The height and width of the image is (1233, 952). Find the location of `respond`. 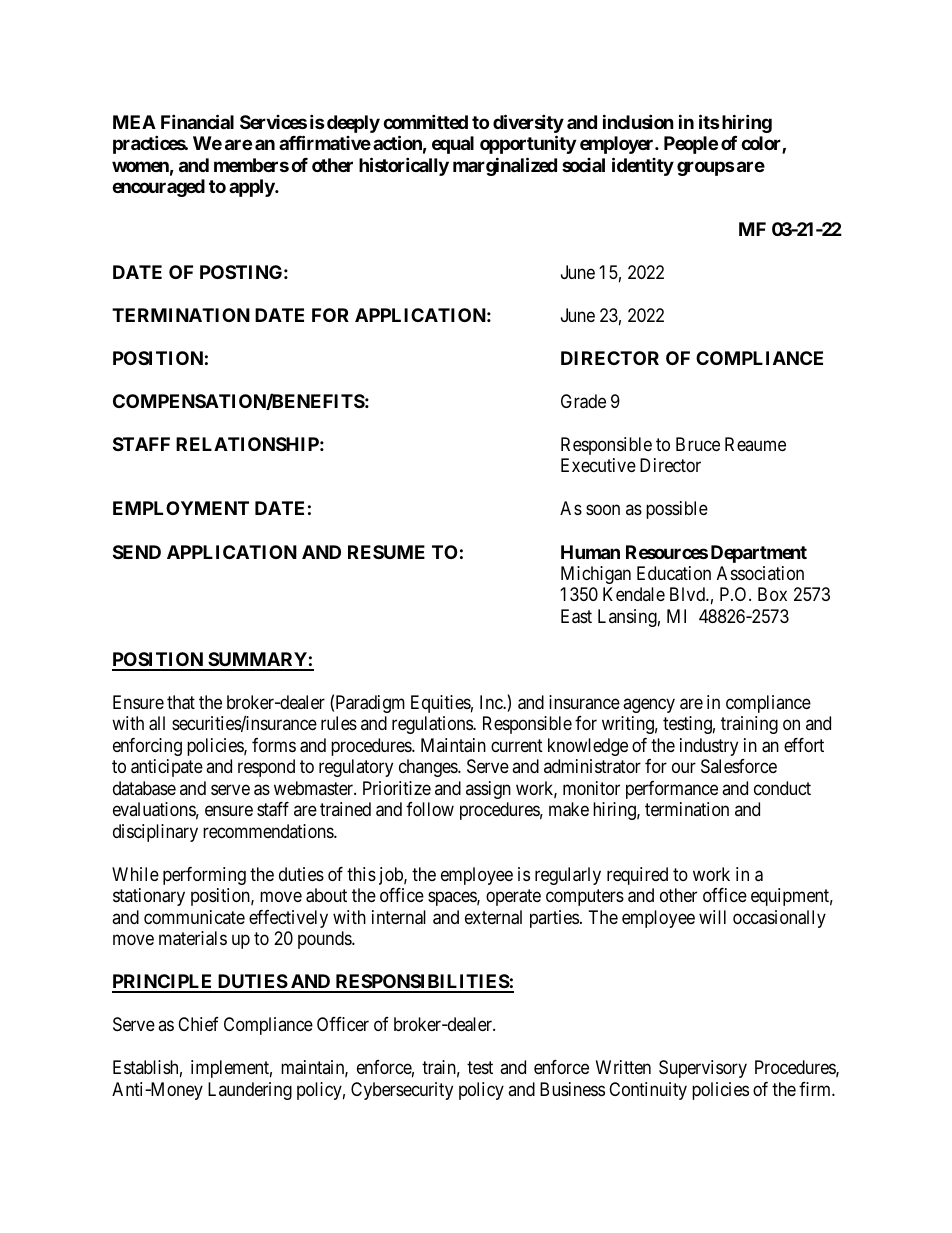

respond is located at coordinates (266, 768).
